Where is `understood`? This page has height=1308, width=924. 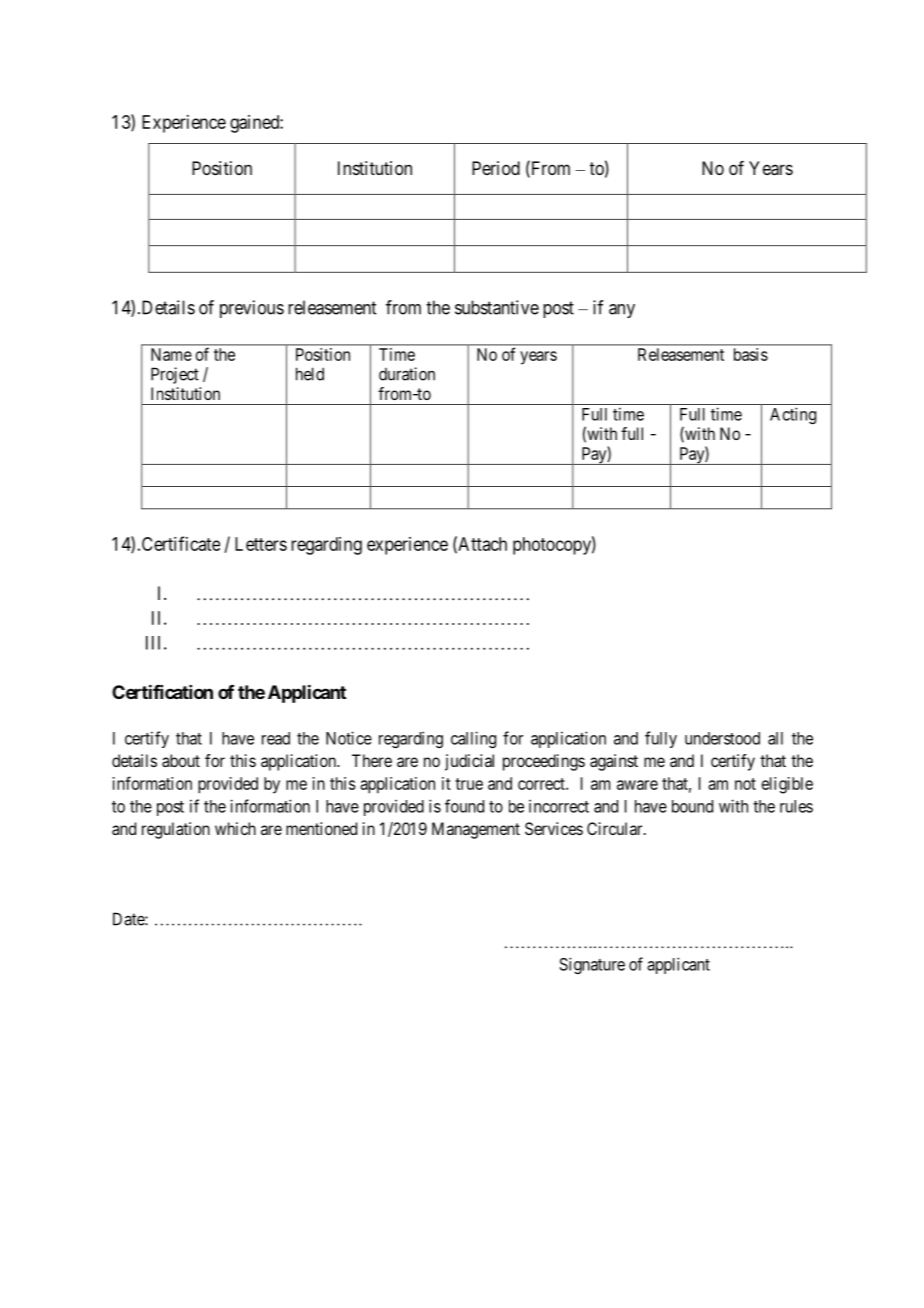 understood is located at coordinates (722, 738).
